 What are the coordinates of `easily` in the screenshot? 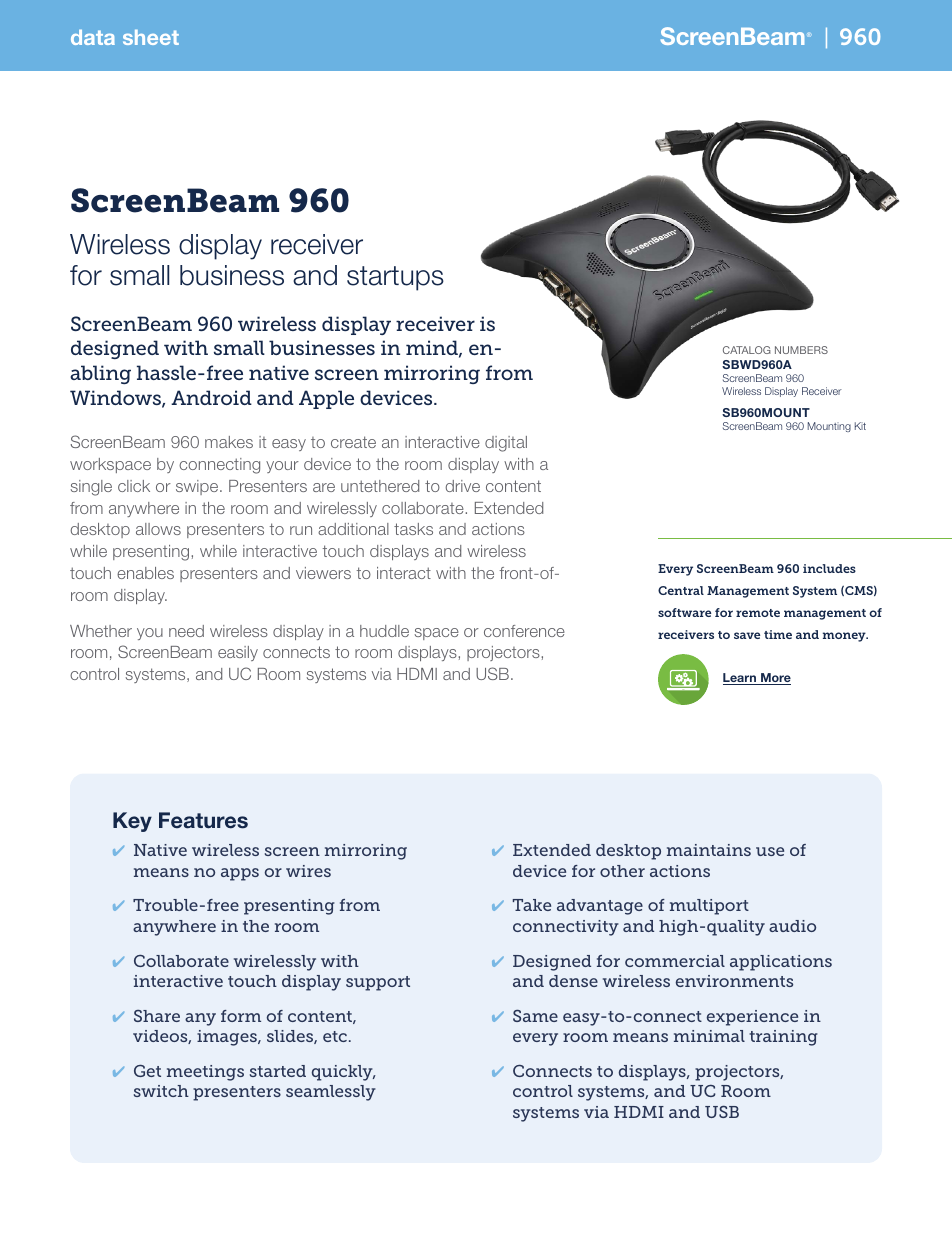 It's located at (238, 653).
